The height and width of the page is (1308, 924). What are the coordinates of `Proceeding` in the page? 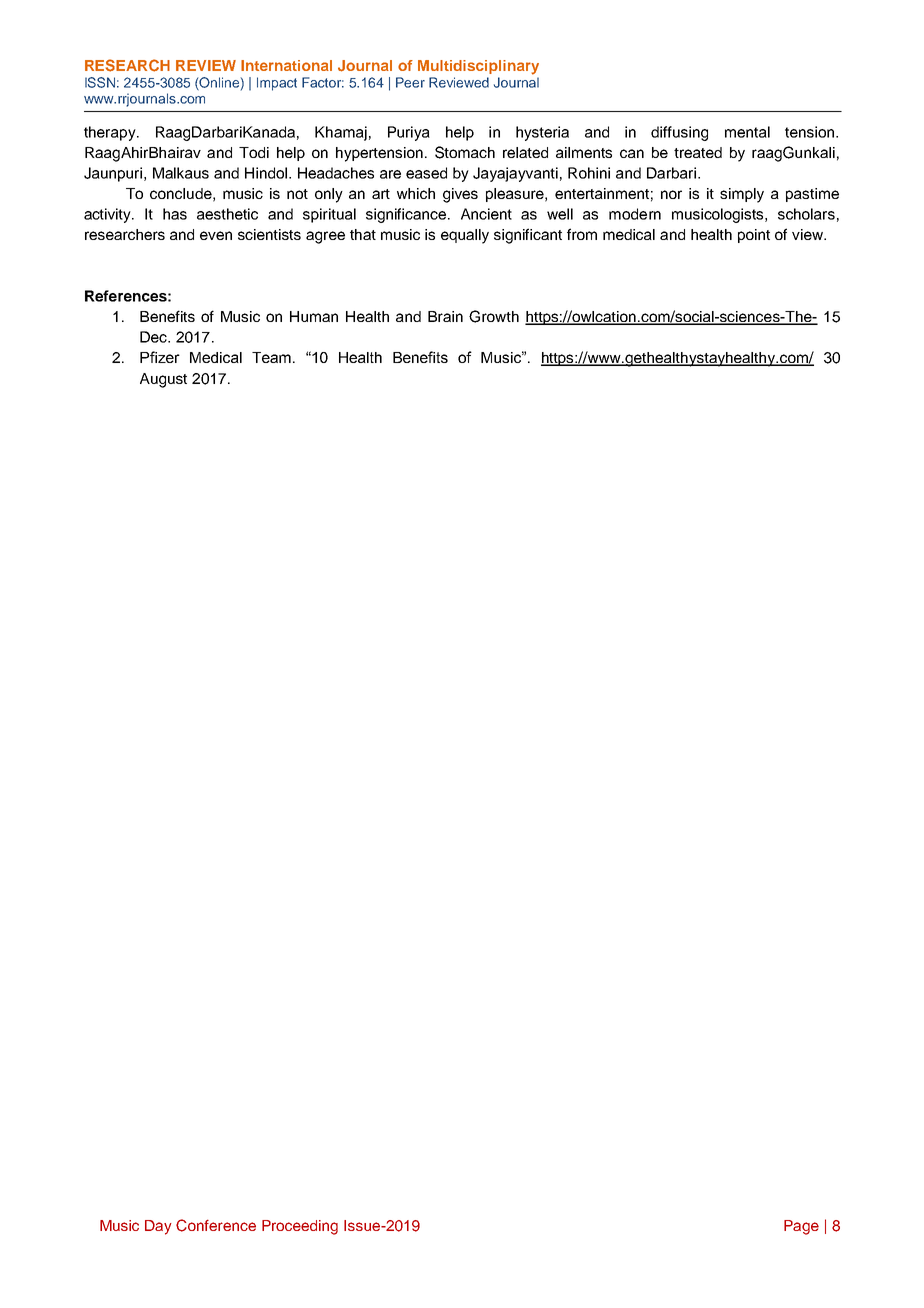 It's located at (300, 1227).
